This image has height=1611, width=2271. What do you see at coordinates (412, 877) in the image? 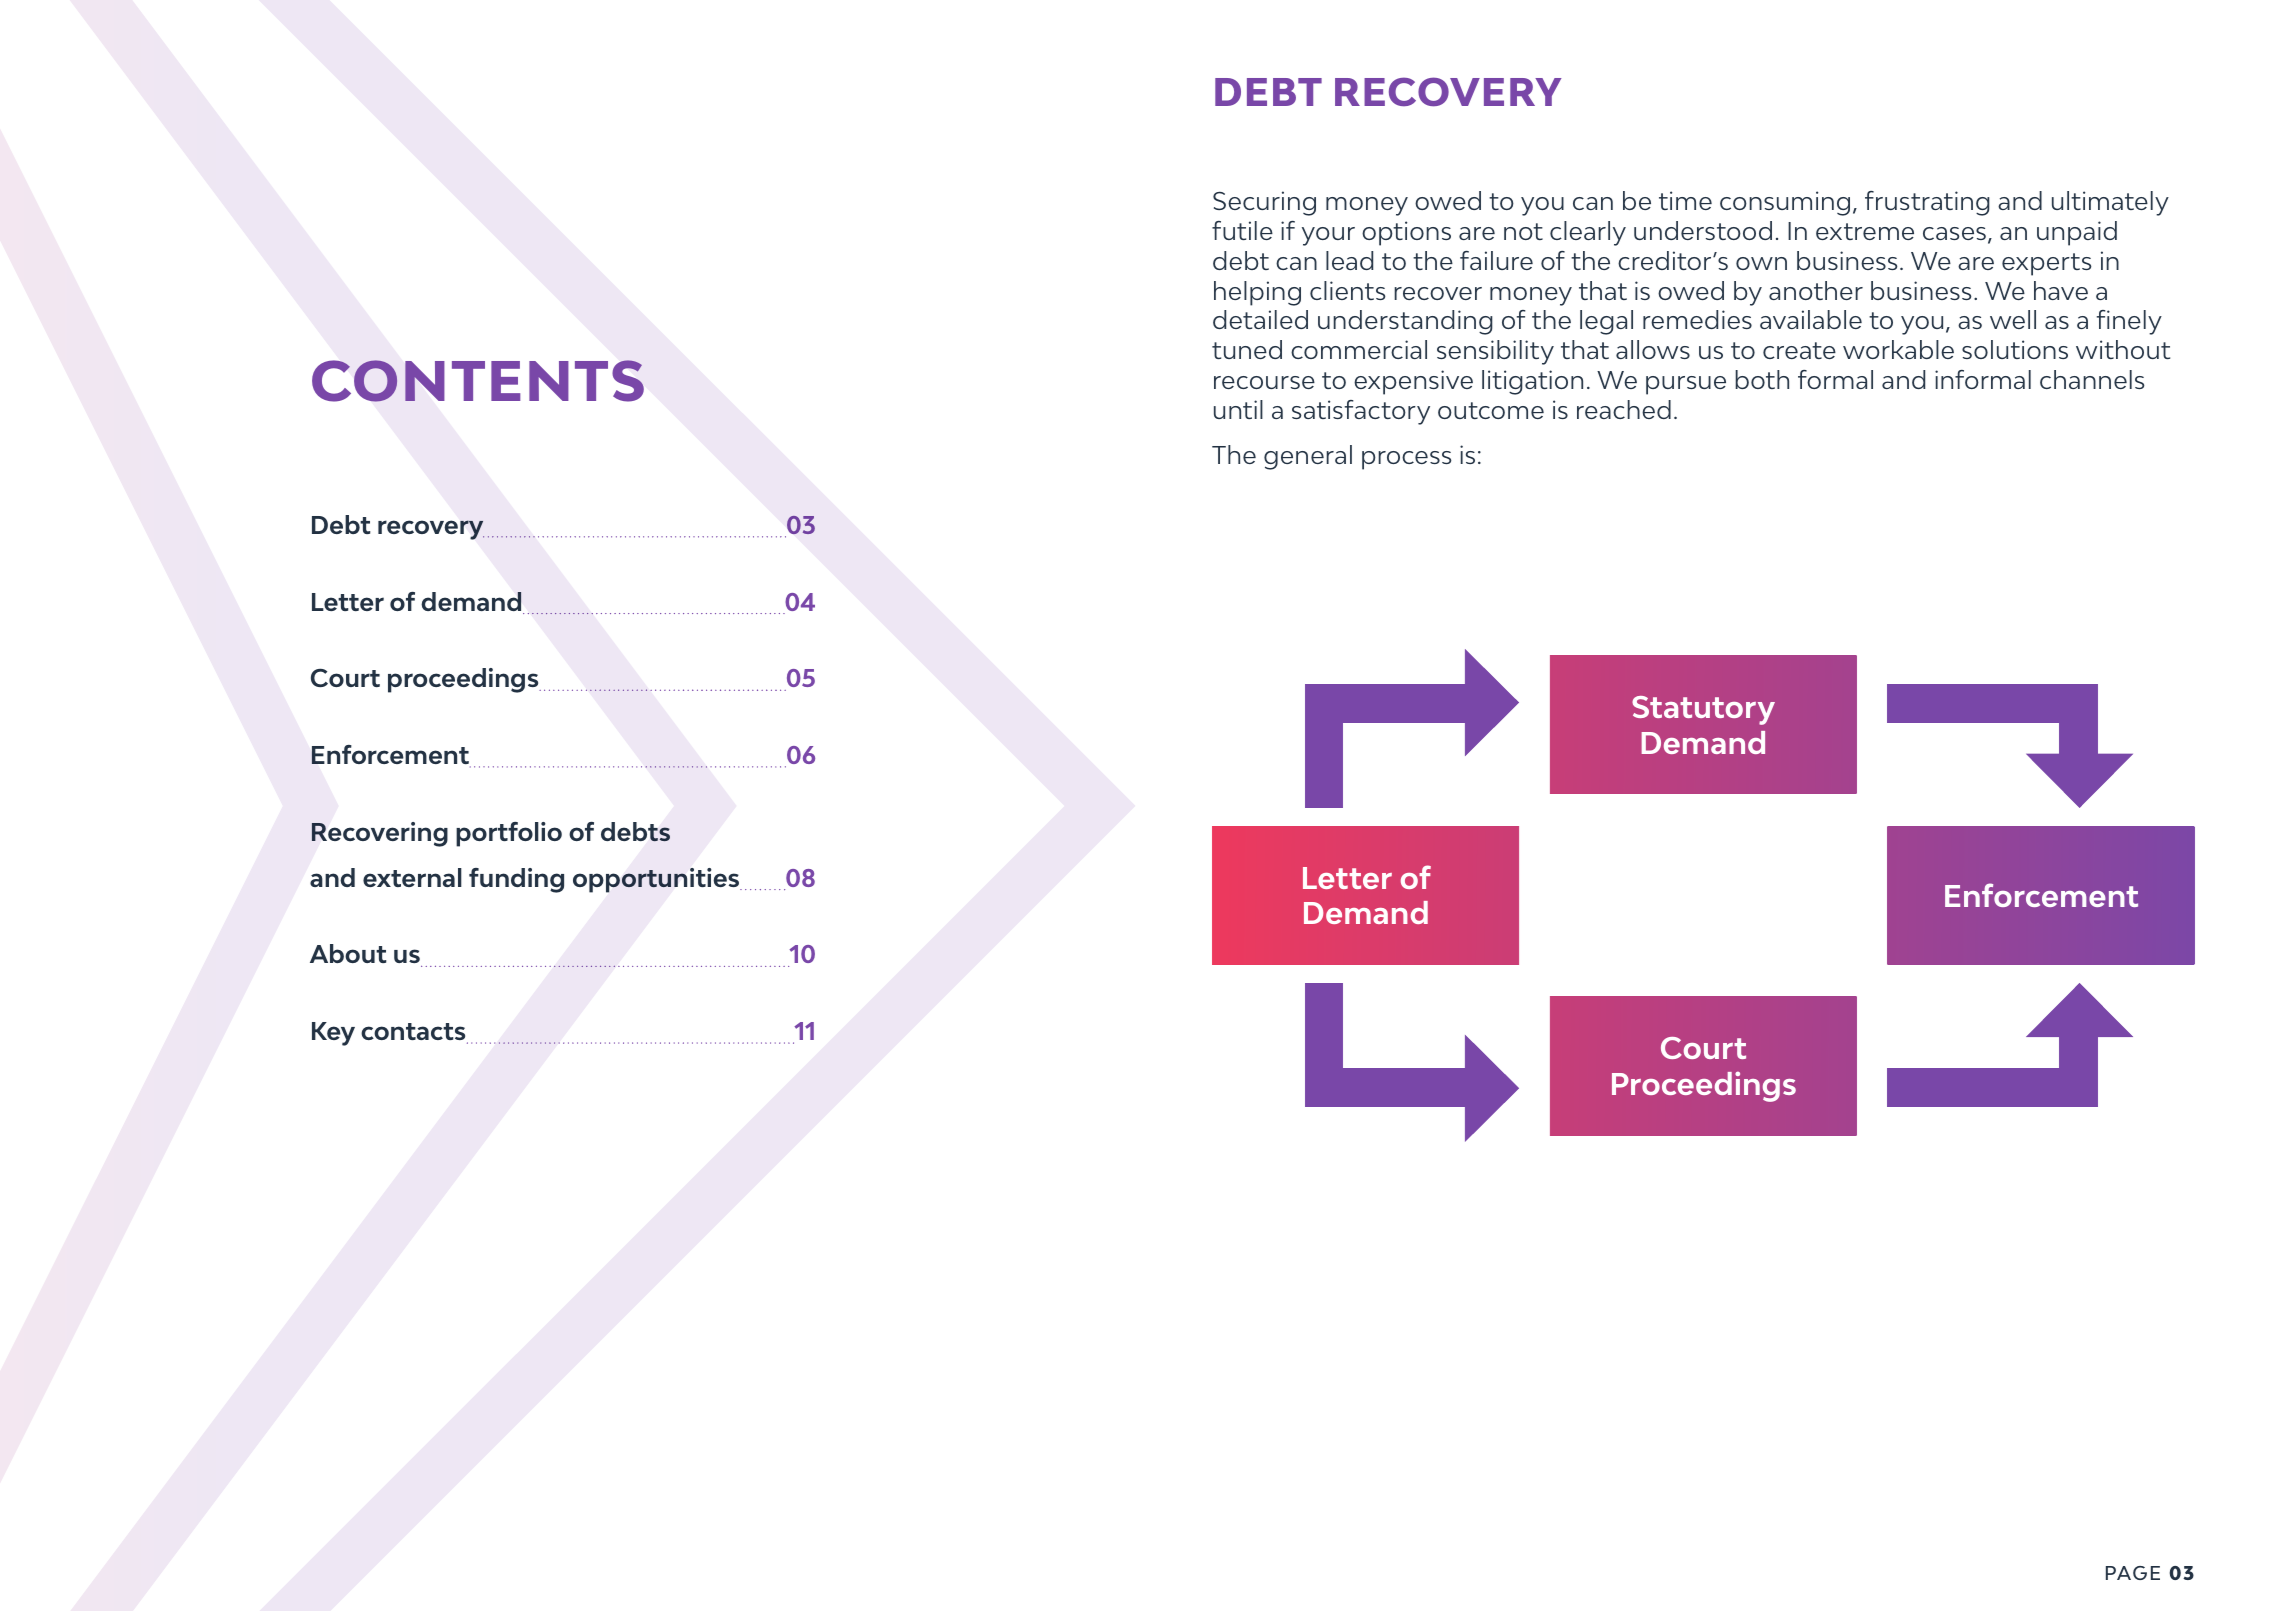
I see `external` at bounding box center [412, 877].
